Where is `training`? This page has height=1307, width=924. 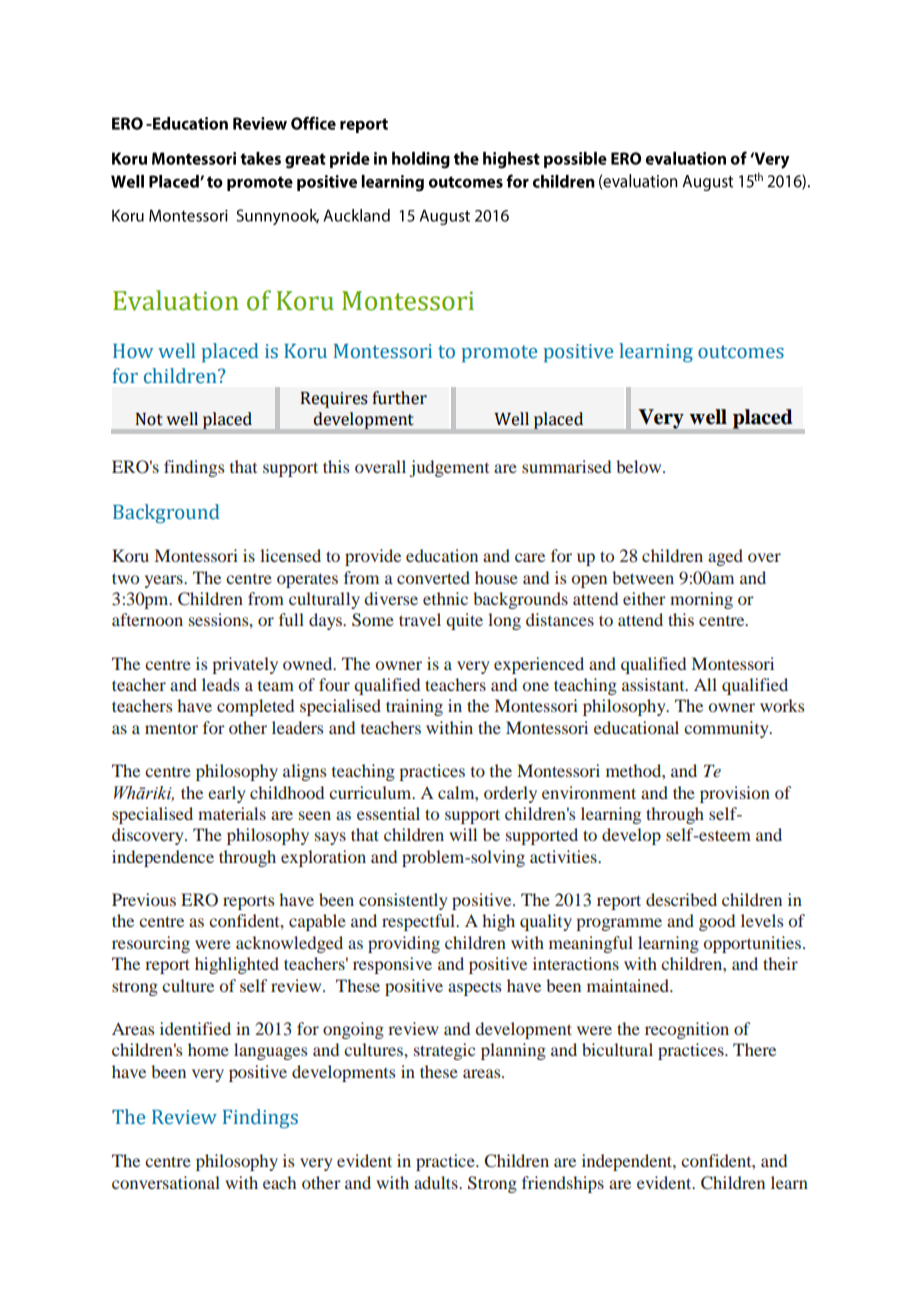
training is located at coordinates (414, 707).
